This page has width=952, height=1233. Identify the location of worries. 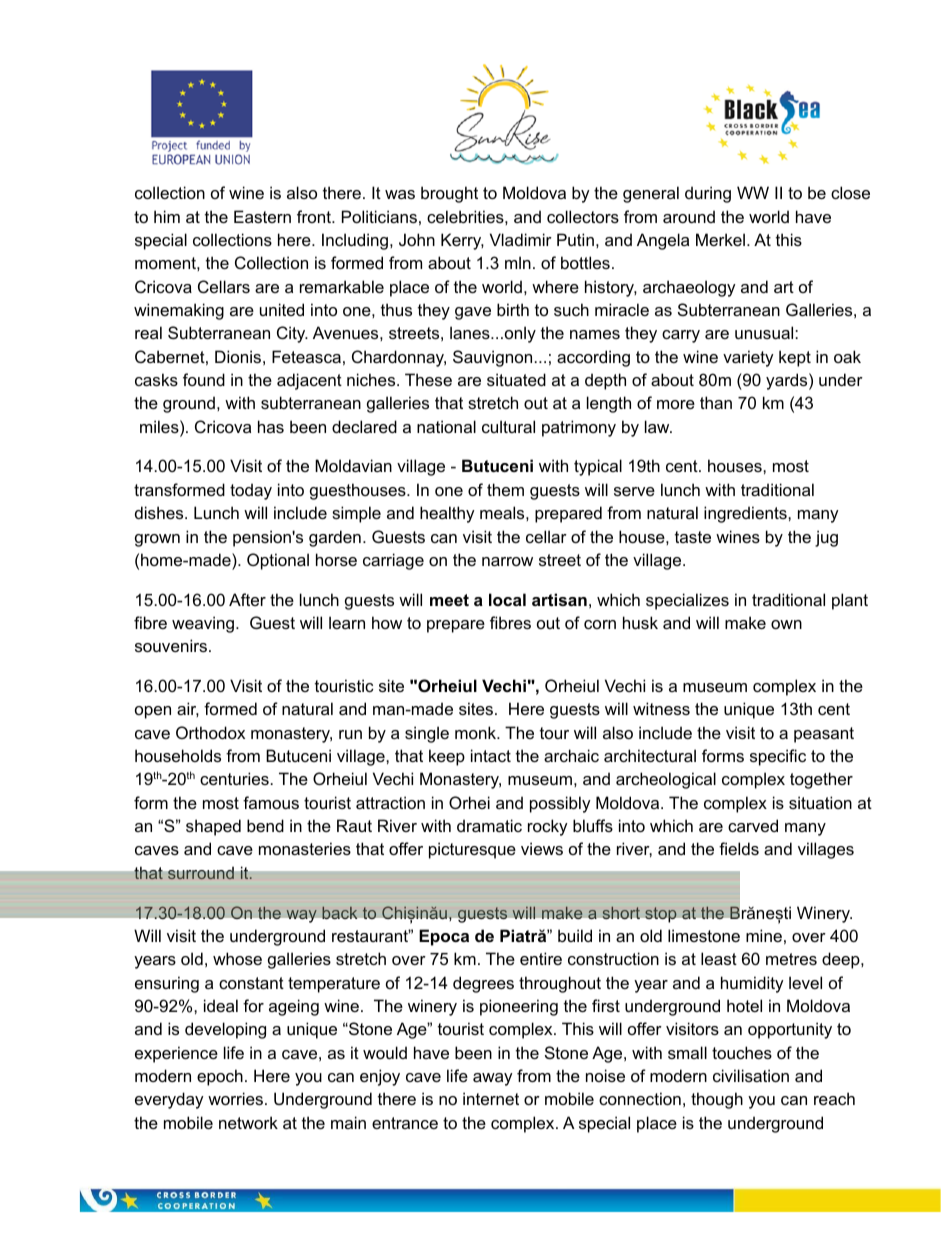
(235, 1098).
